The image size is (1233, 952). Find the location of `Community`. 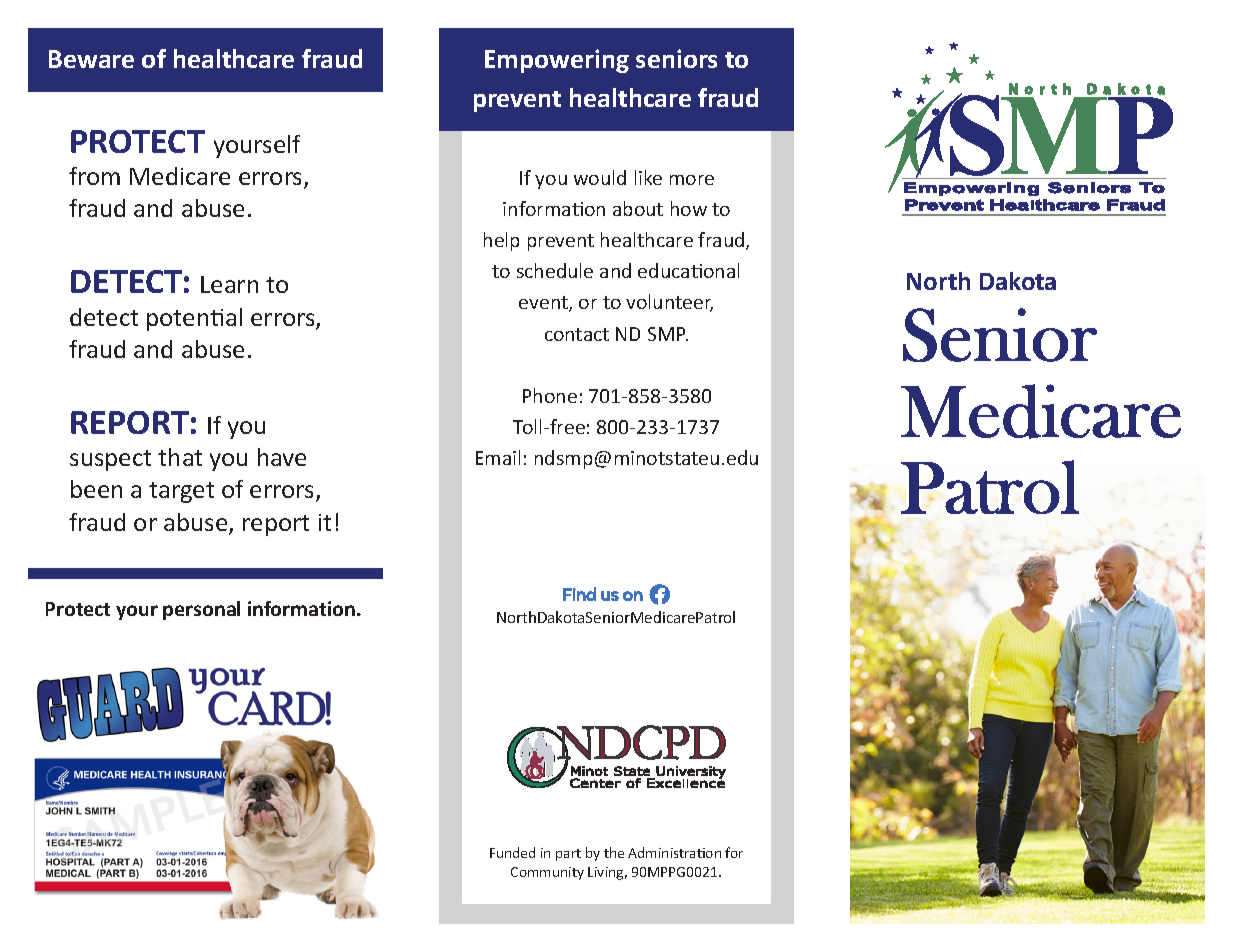

Community is located at coordinates (547, 873).
